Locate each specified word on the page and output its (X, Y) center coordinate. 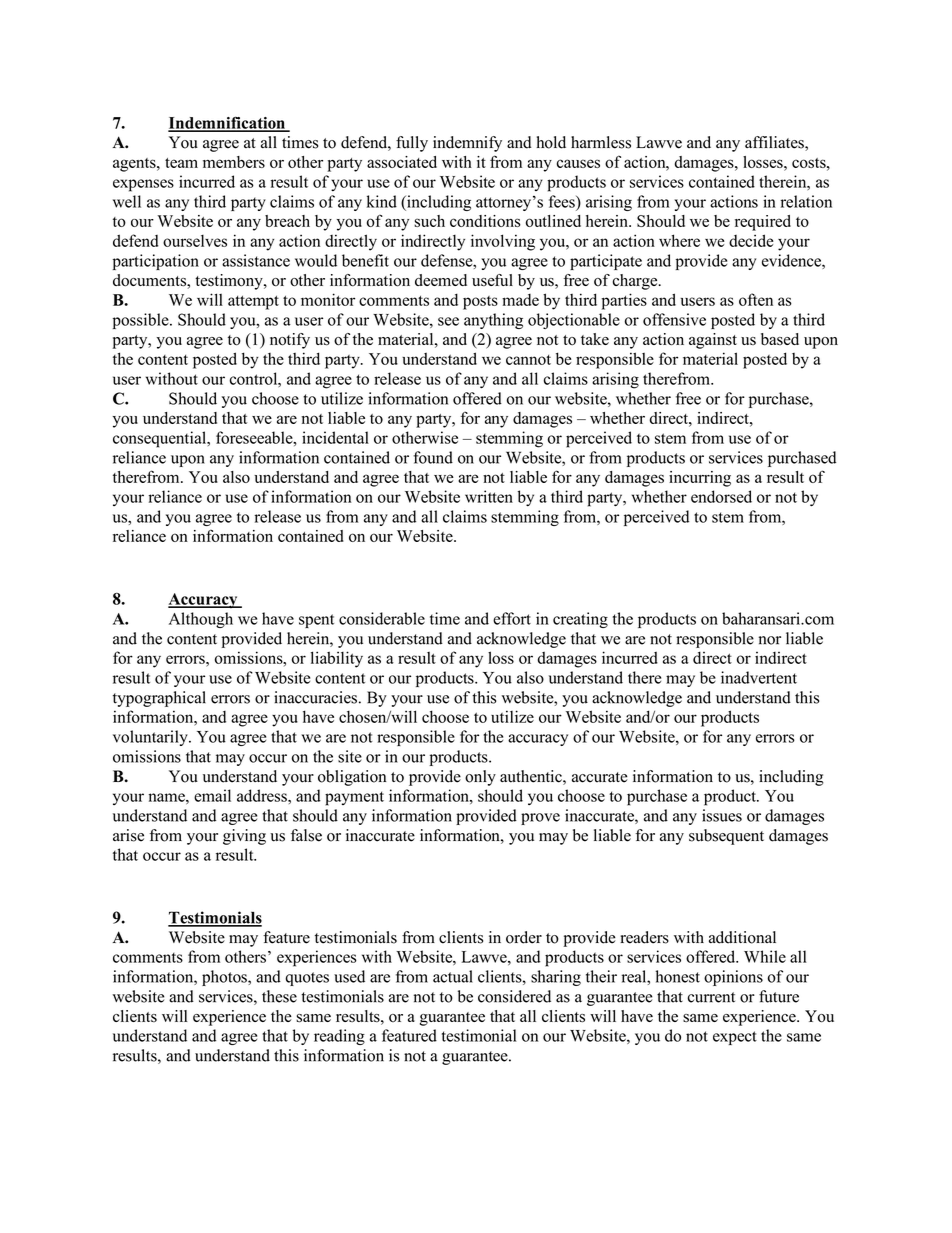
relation (806, 201)
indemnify (467, 144)
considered (514, 996)
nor (770, 640)
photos (225, 978)
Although (201, 620)
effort (512, 618)
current (711, 997)
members (234, 162)
